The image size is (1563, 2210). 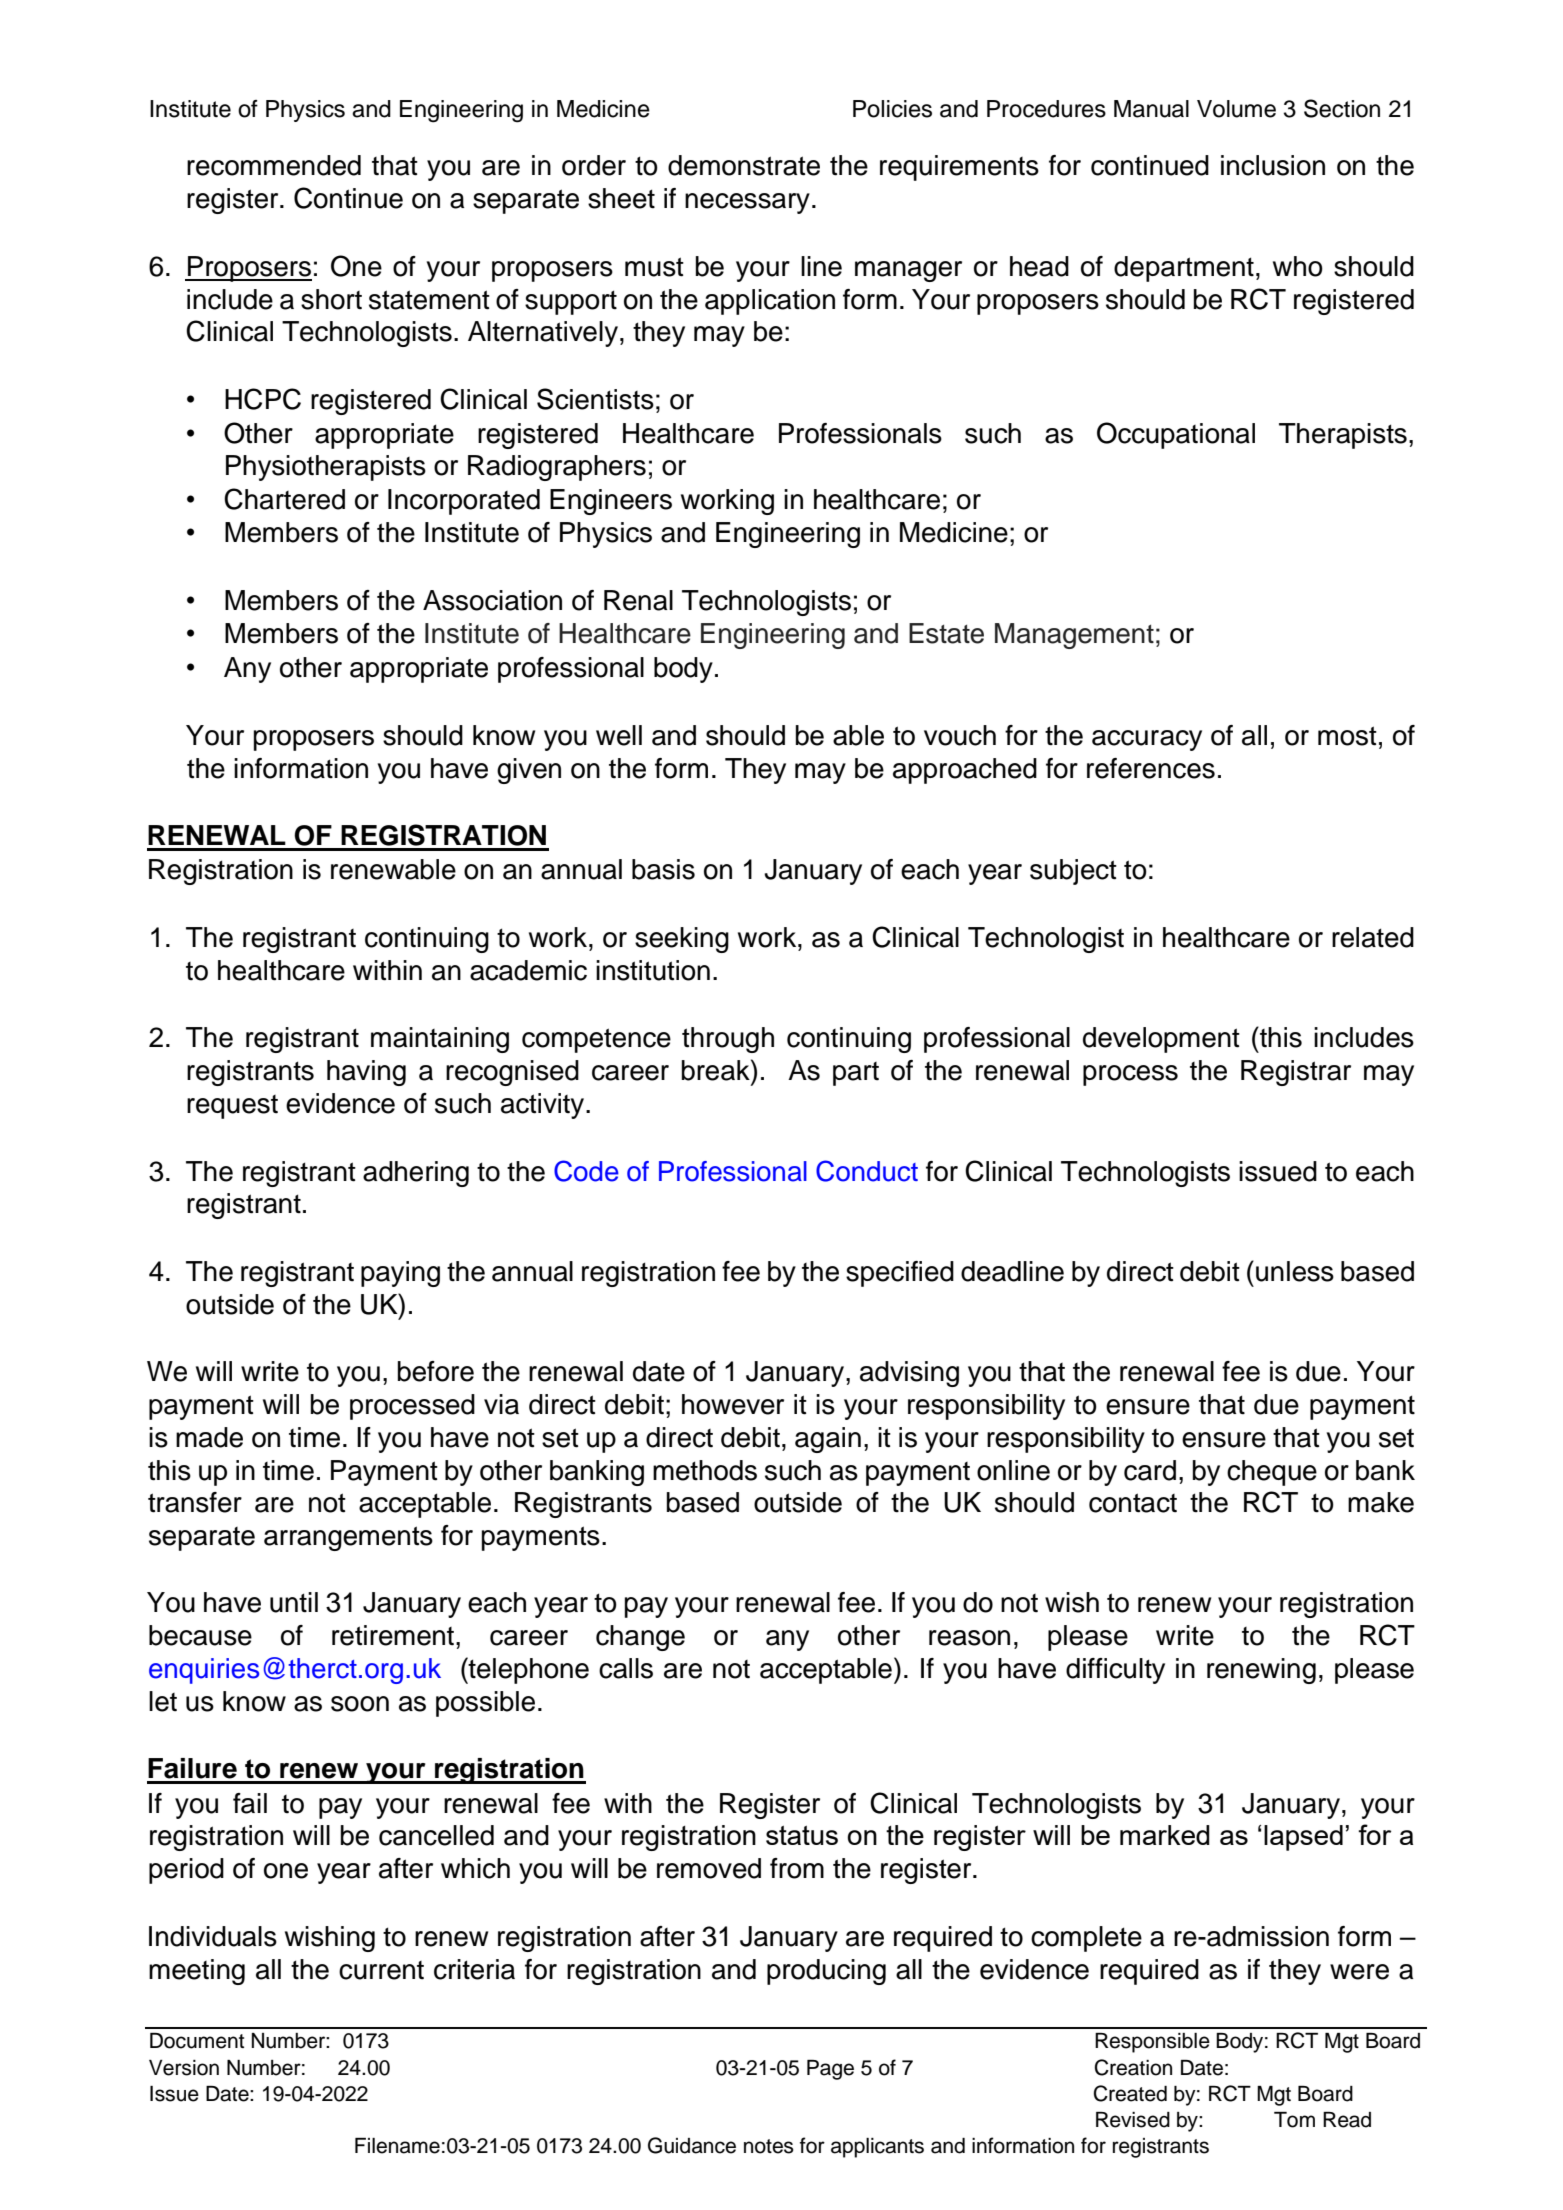 I want to click on Registrar, so click(x=1296, y=1073).
